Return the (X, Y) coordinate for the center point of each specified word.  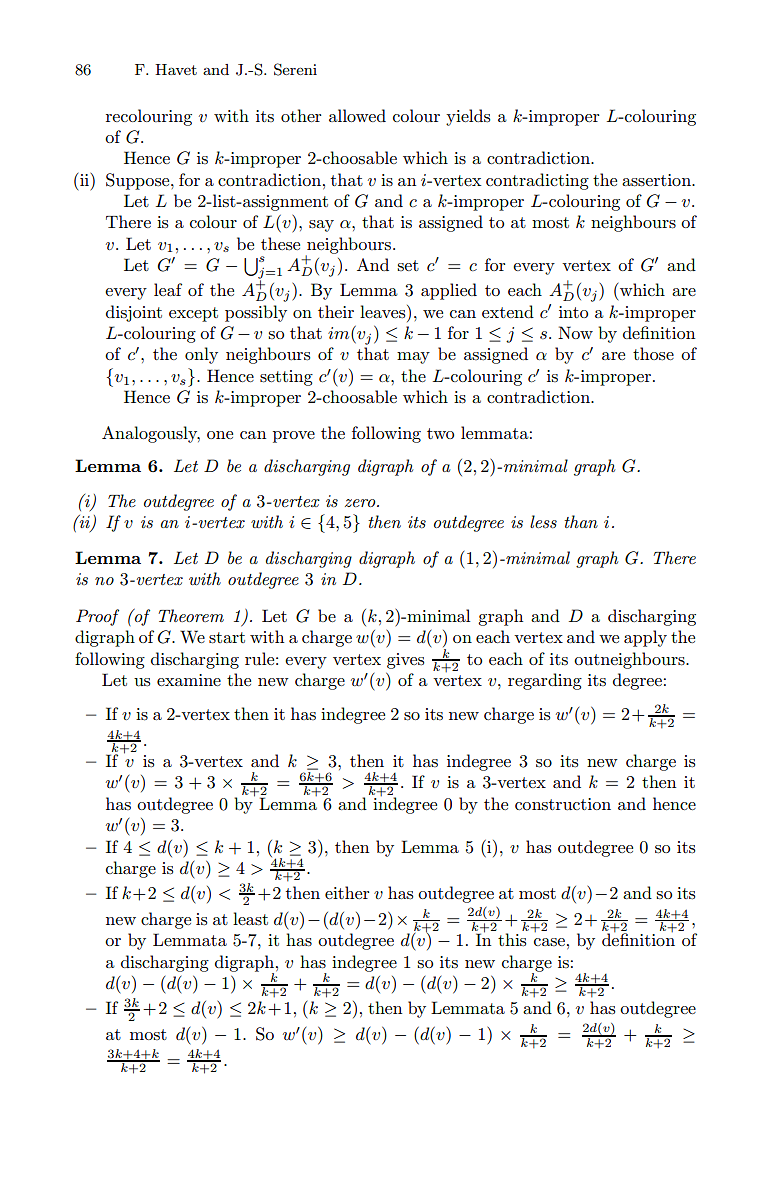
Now (575, 332)
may (413, 358)
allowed (357, 115)
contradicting (537, 181)
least (250, 919)
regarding (545, 681)
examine (189, 680)
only (201, 355)
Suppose (139, 181)
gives (405, 661)
